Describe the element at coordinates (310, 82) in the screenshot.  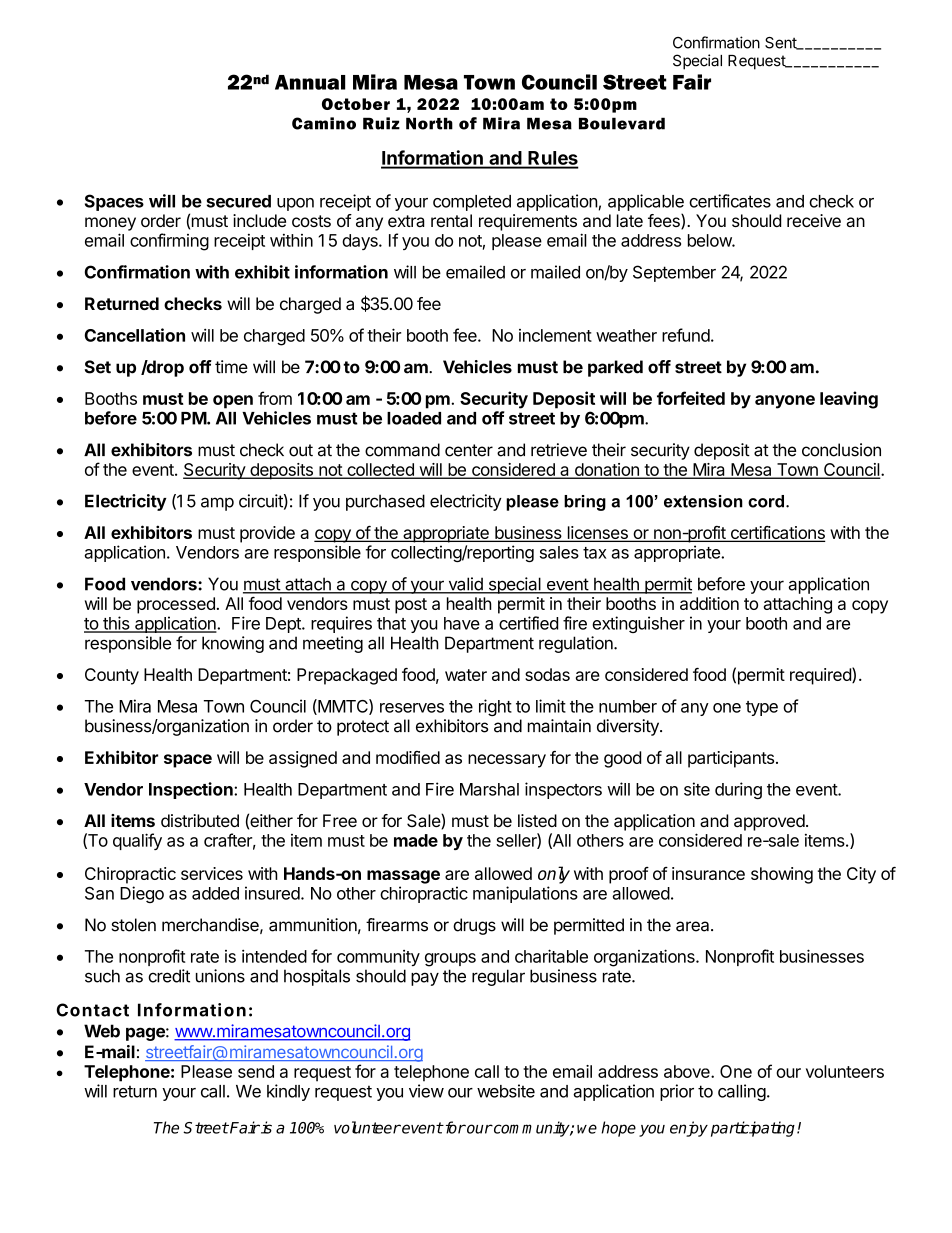
I see `Annual` at that location.
